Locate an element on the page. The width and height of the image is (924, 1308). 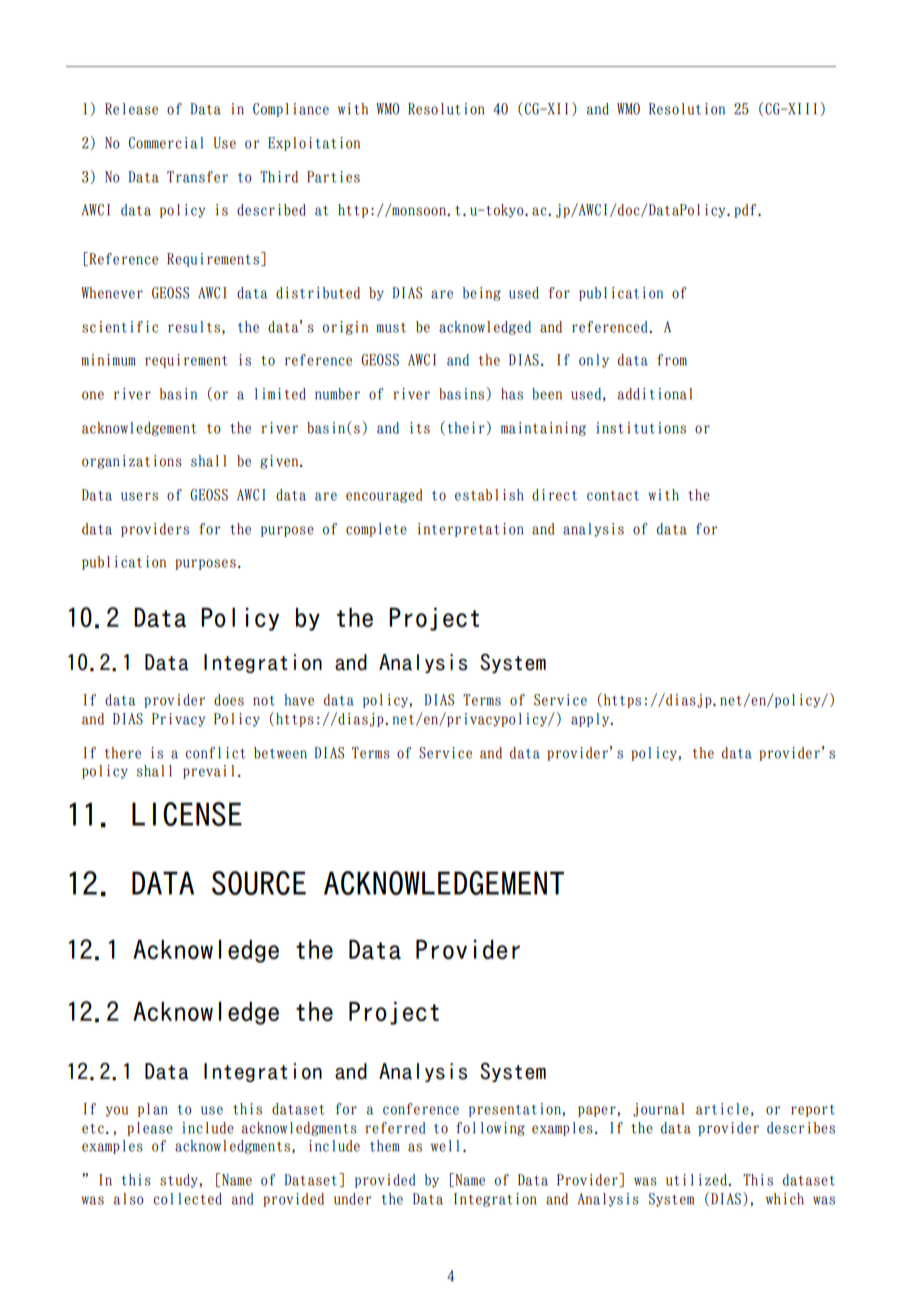
Parties is located at coordinates (333, 177).
